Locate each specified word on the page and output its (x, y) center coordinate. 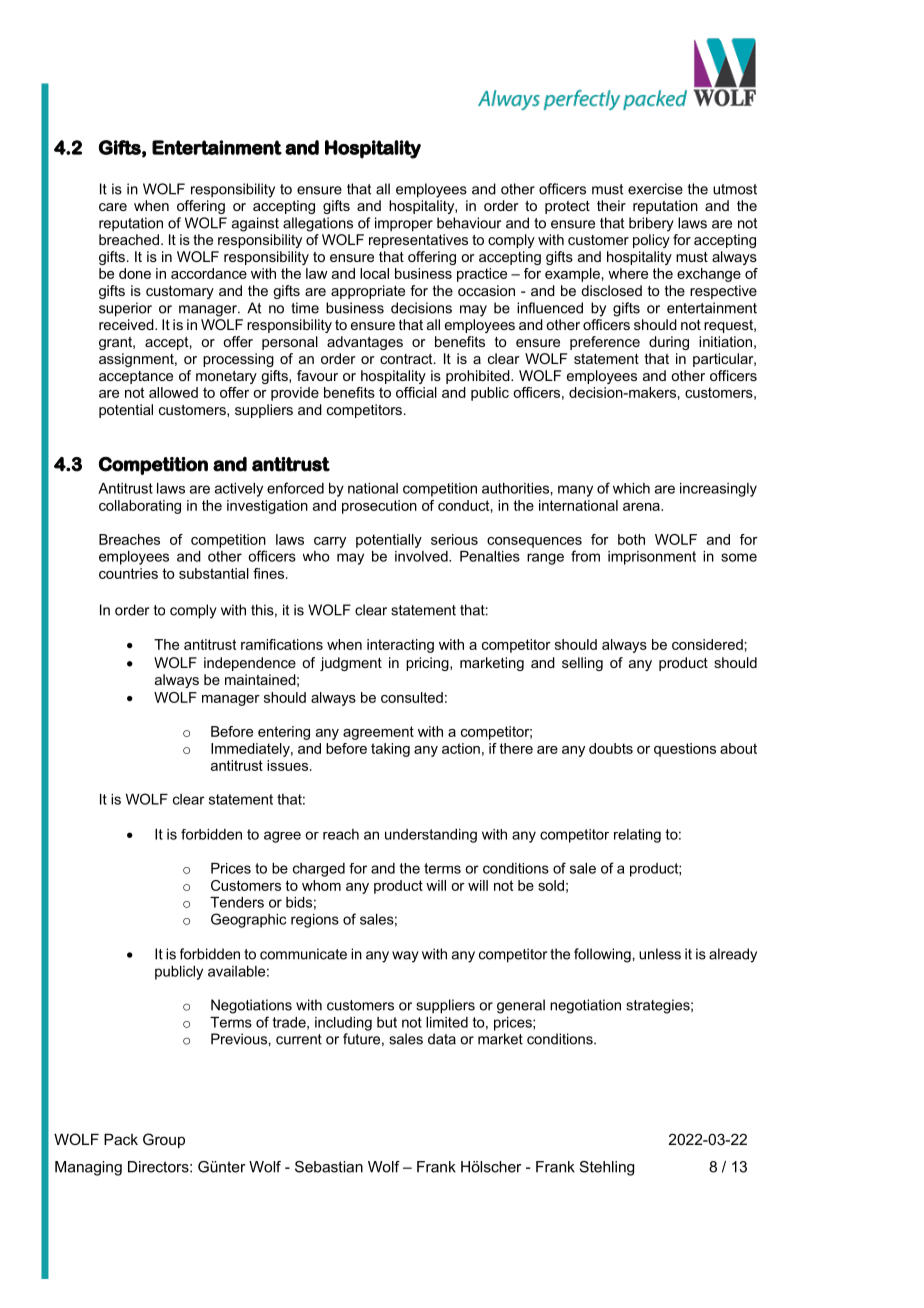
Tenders (237, 902)
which (631, 488)
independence (250, 664)
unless (660, 954)
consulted (412, 697)
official (416, 392)
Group (164, 1140)
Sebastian (329, 1167)
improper (404, 224)
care (113, 207)
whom (321, 885)
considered (707, 644)
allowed (173, 392)
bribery (651, 224)
